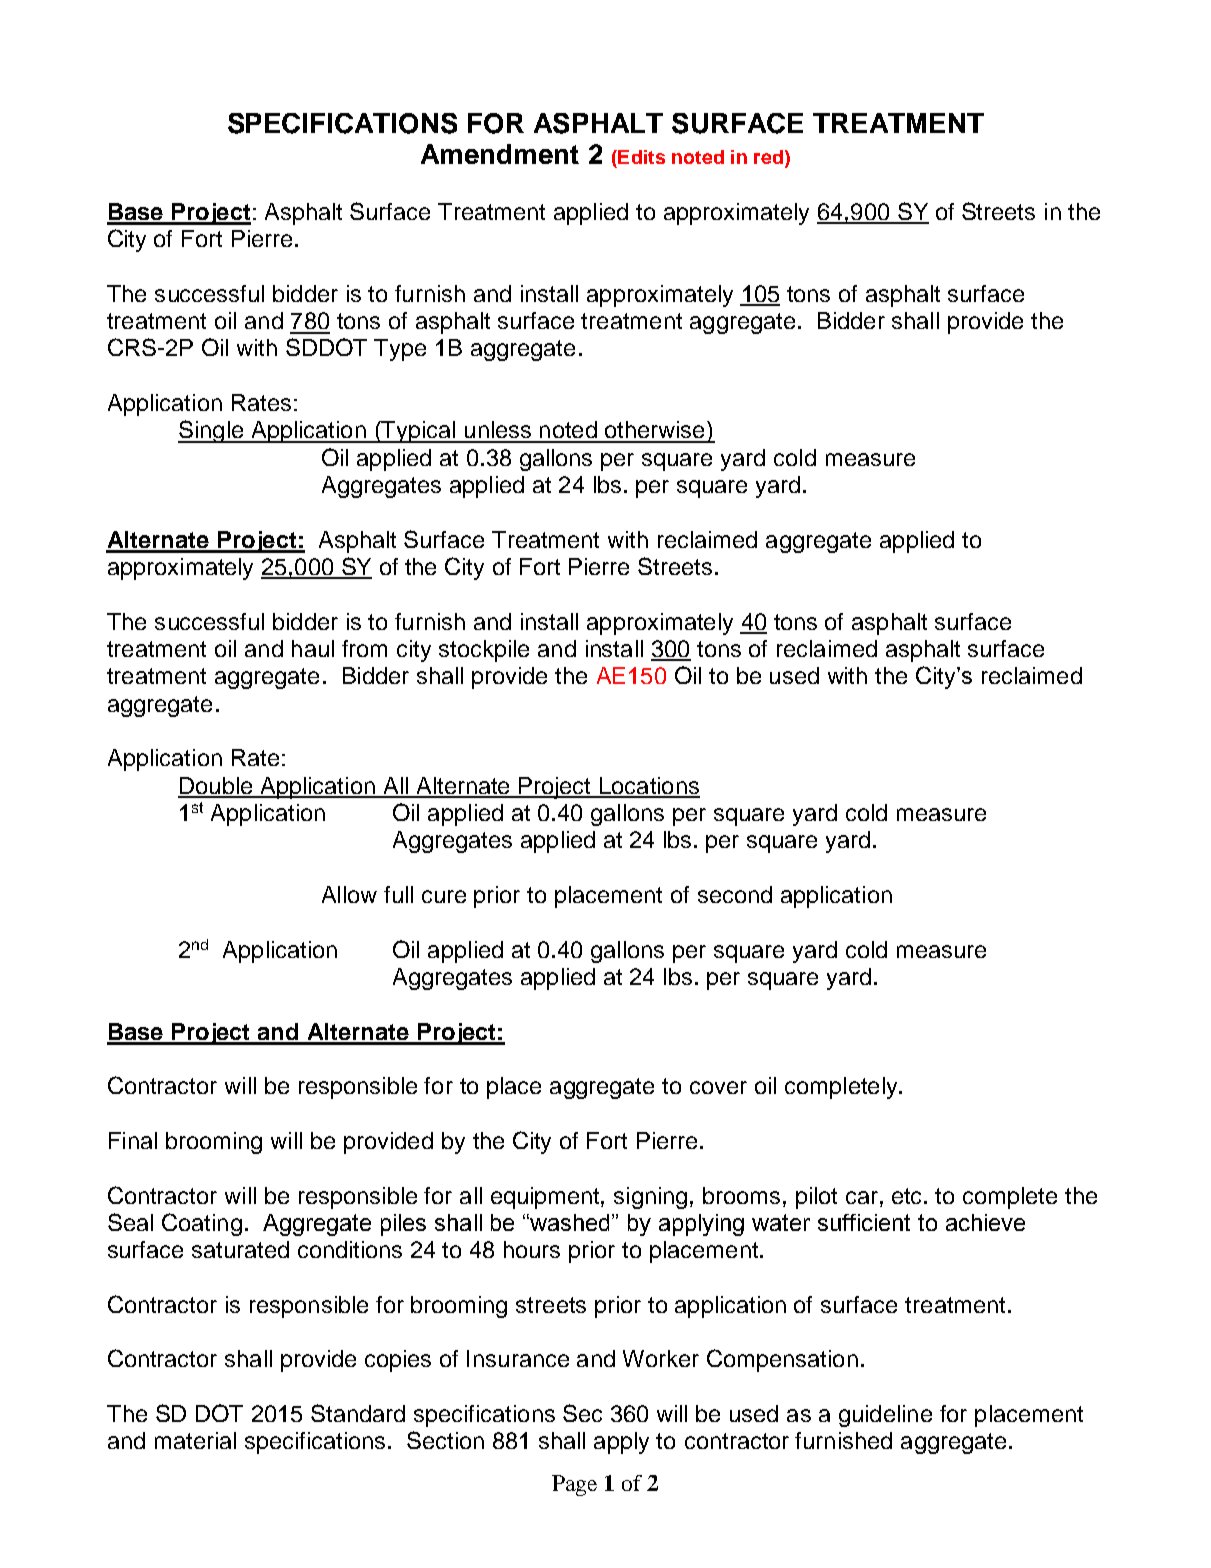 The width and height of the image is (1211, 1568). I want to click on Edits, so click(640, 157).
